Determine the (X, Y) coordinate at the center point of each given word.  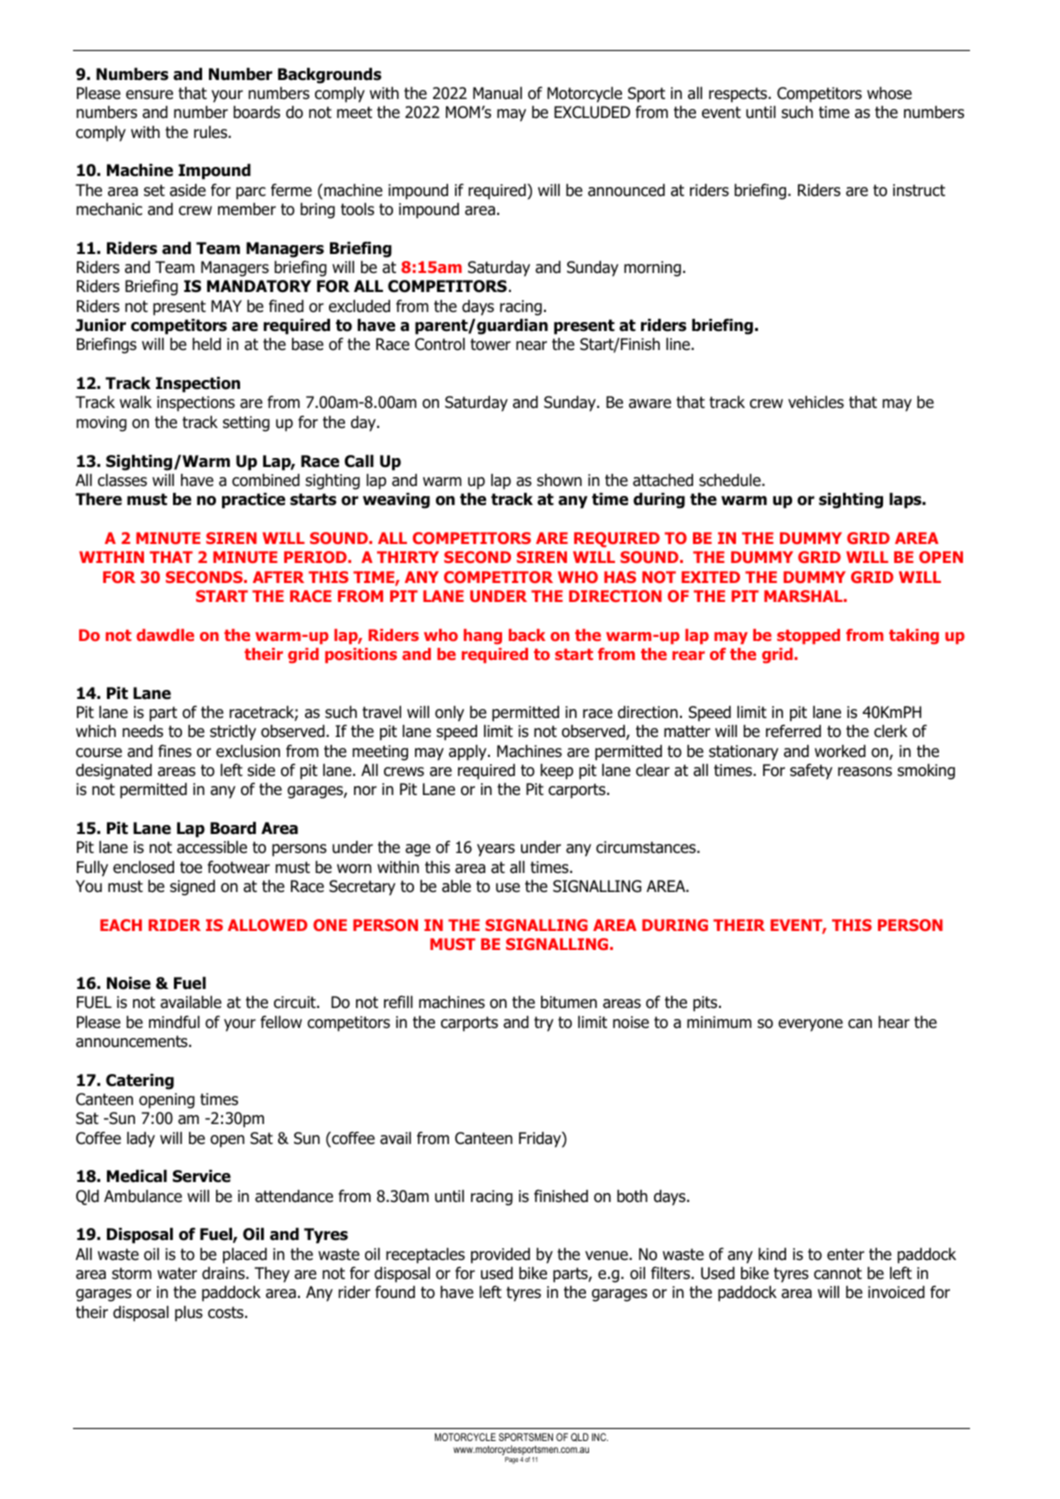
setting (246, 424)
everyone (810, 1025)
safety (811, 771)
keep (557, 772)
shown (559, 480)
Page (511, 1460)
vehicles (816, 402)
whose (889, 93)
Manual (497, 93)
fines (175, 750)
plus (189, 1313)
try (544, 1023)
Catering (140, 1082)
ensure (149, 94)
